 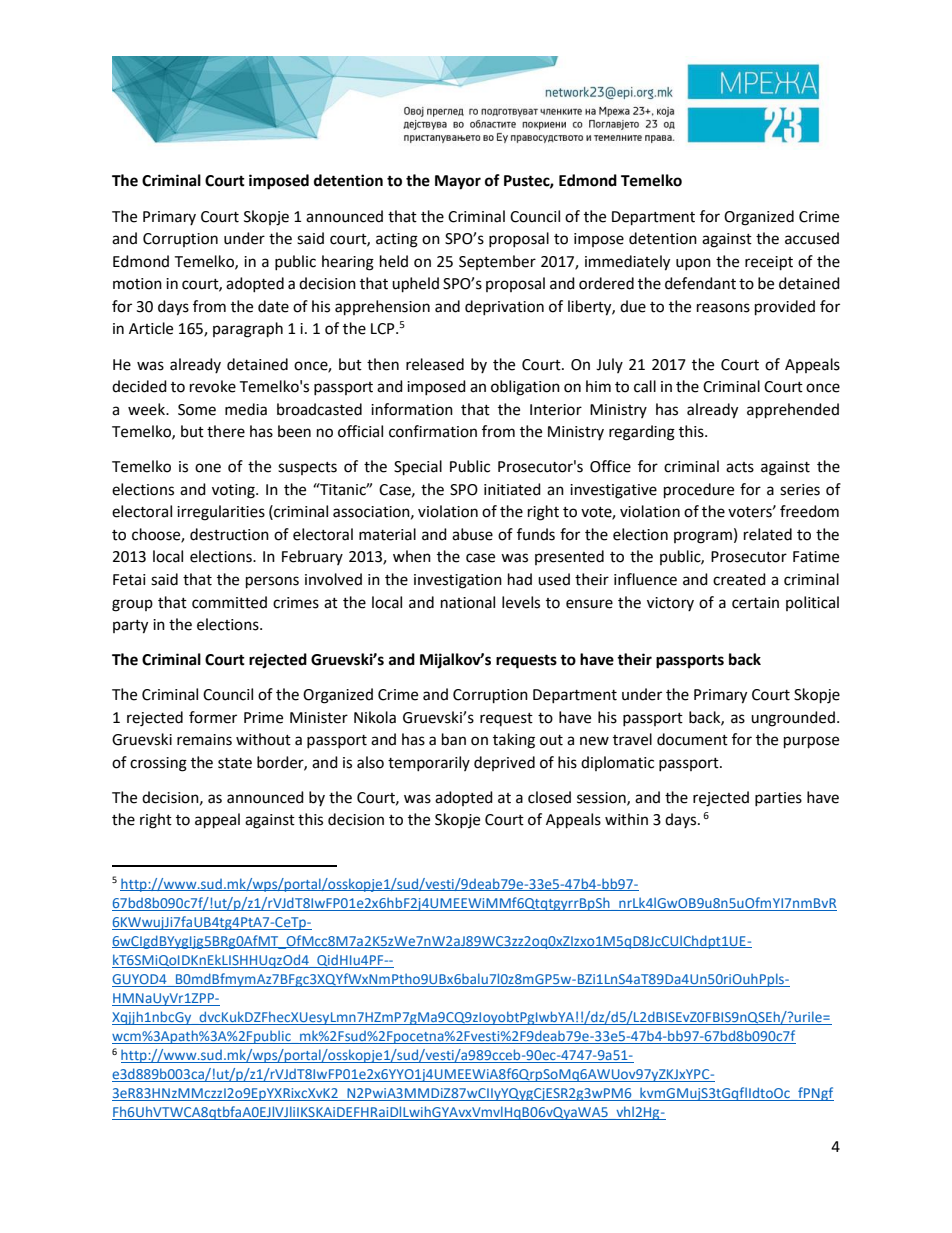 I want to click on apprehended, so click(x=793, y=411).
